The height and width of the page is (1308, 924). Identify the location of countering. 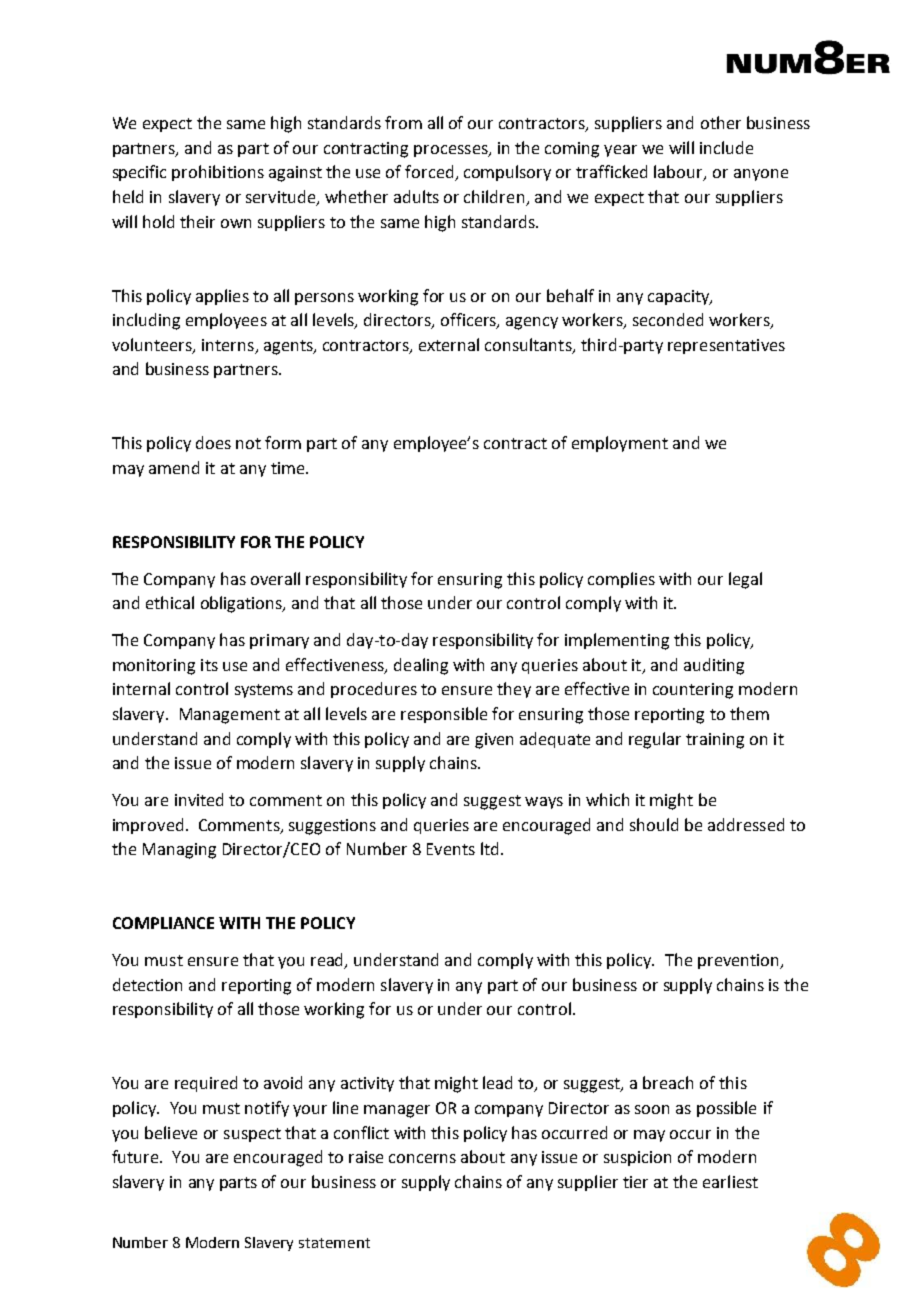
(693, 691).
